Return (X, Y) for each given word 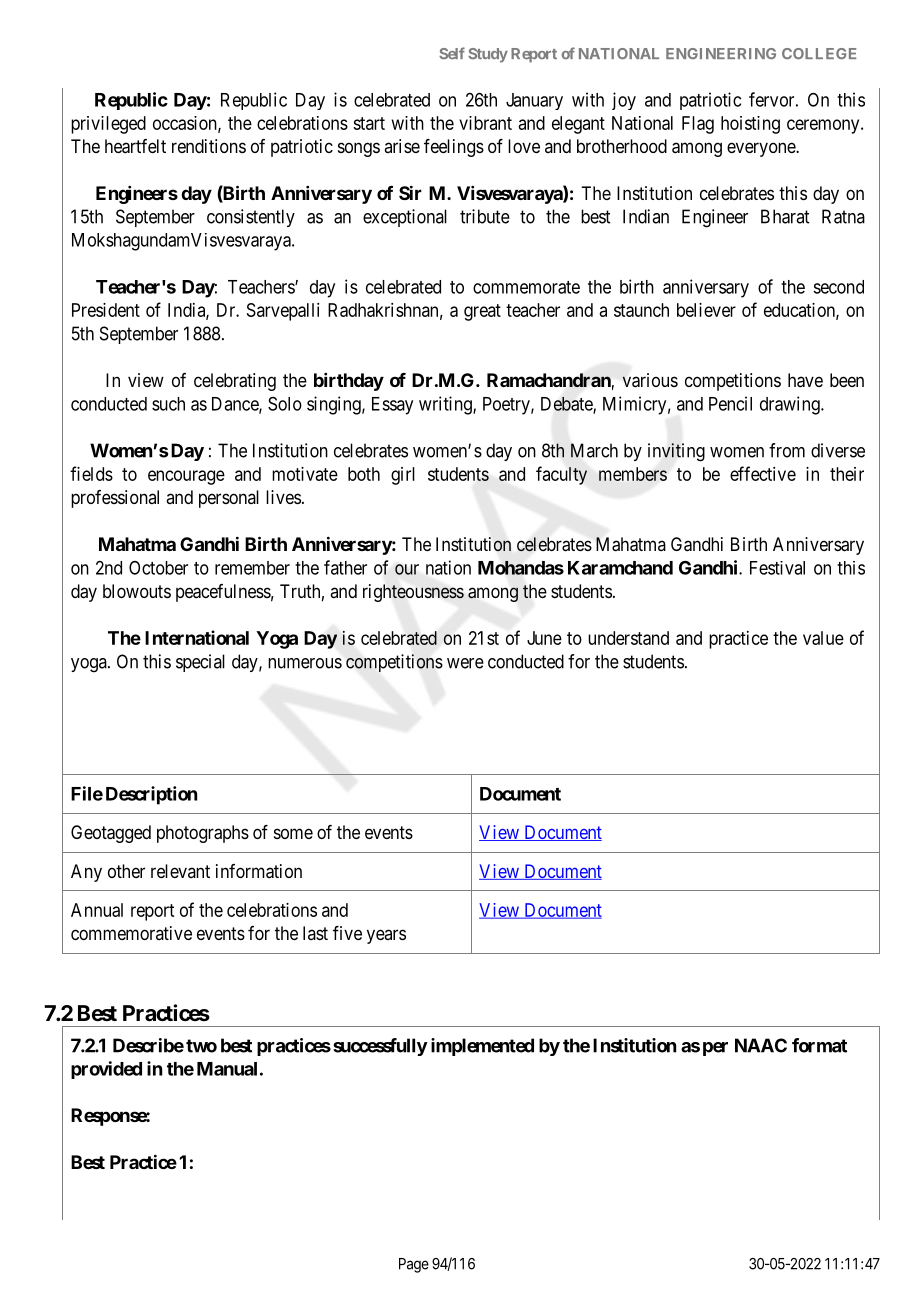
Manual (227, 1069)
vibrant (485, 123)
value (823, 638)
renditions (209, 146)
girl (403, 476)
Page (414, 1265)
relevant (180, 871)
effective (763, 473)
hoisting (750, 125)
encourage (186, 477)
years (386, 936)
